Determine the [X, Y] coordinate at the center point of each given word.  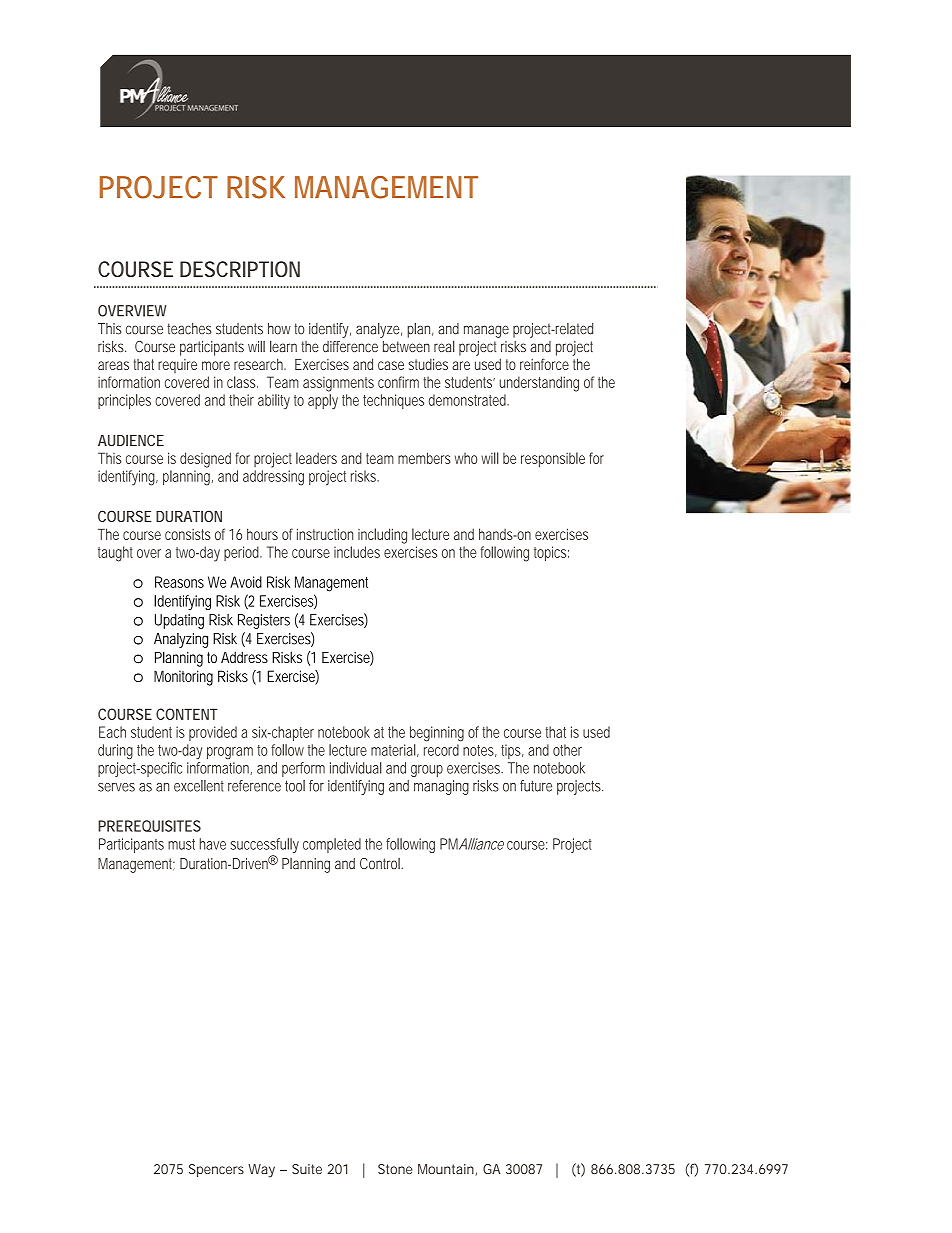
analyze [378, 330]
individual [356, 768]
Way [261, 1171]
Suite [307, 1169]
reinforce [544, 364]
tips [512, 751]
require [177, 366]
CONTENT [187, 714]
